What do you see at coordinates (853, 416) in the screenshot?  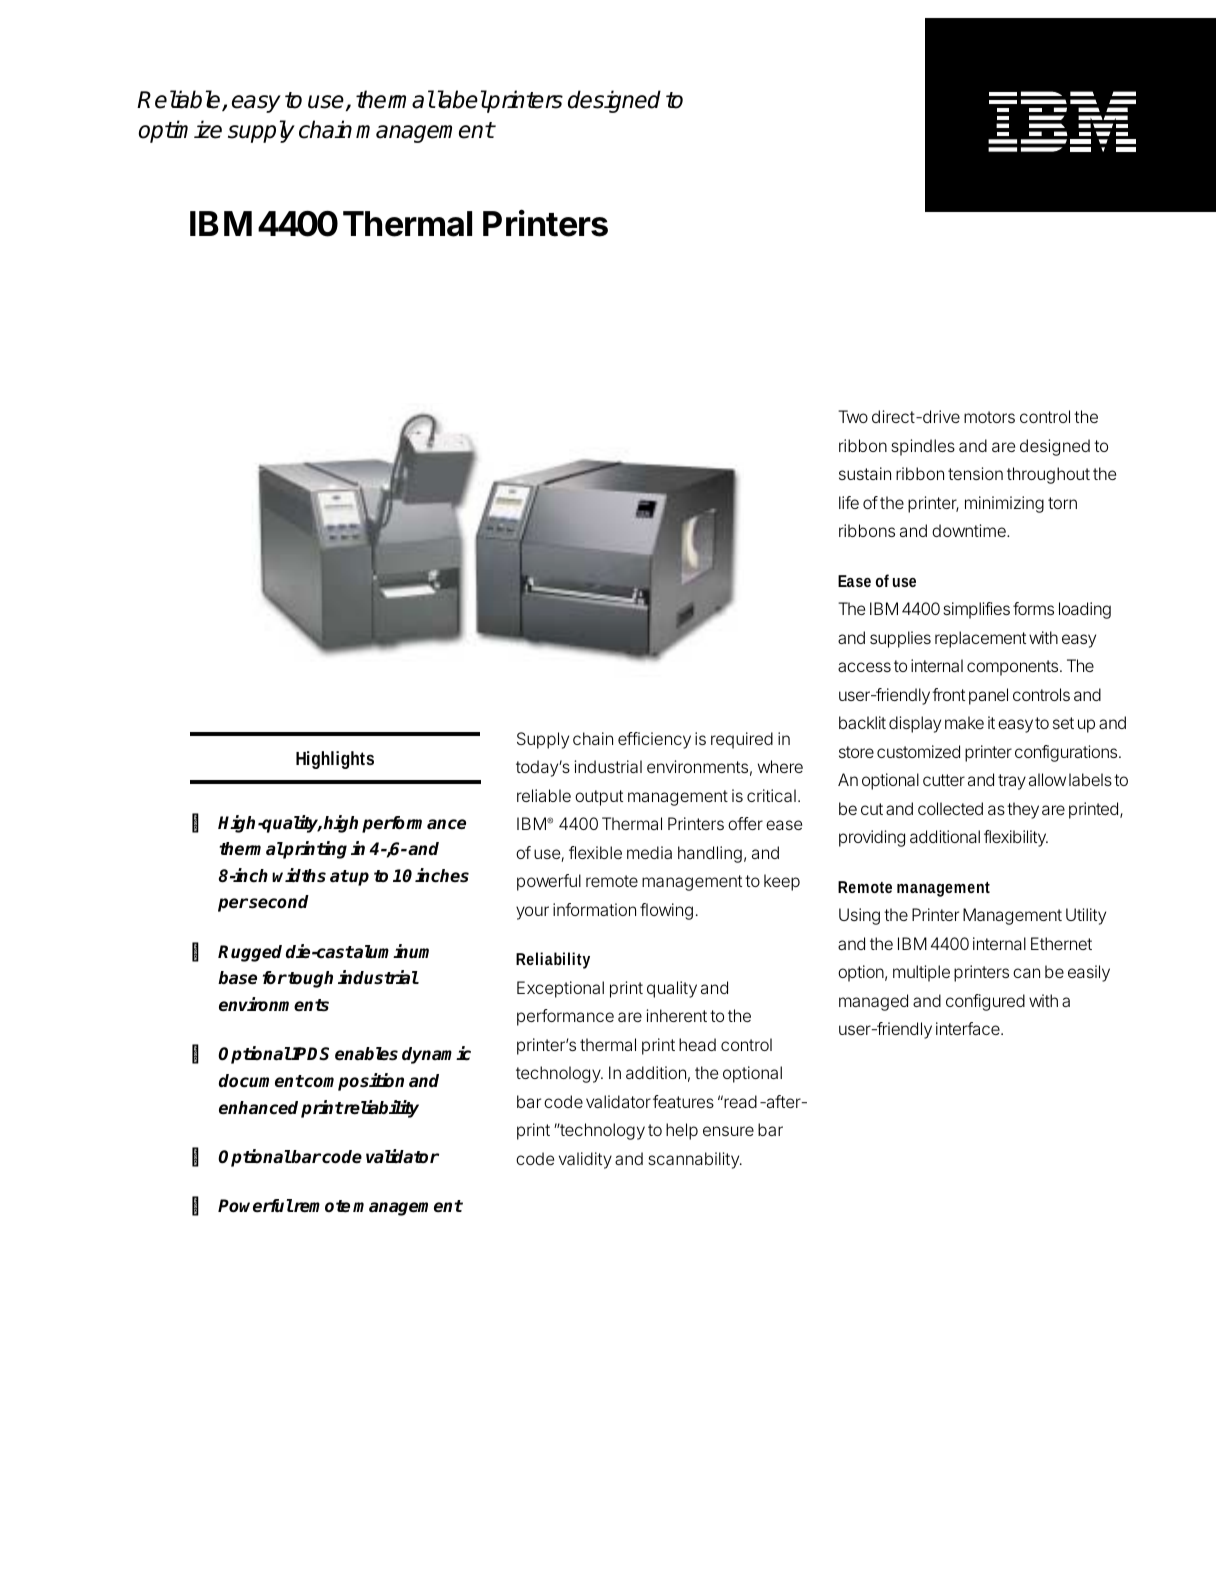 I see `Two` at bounding box center [853, 416].
